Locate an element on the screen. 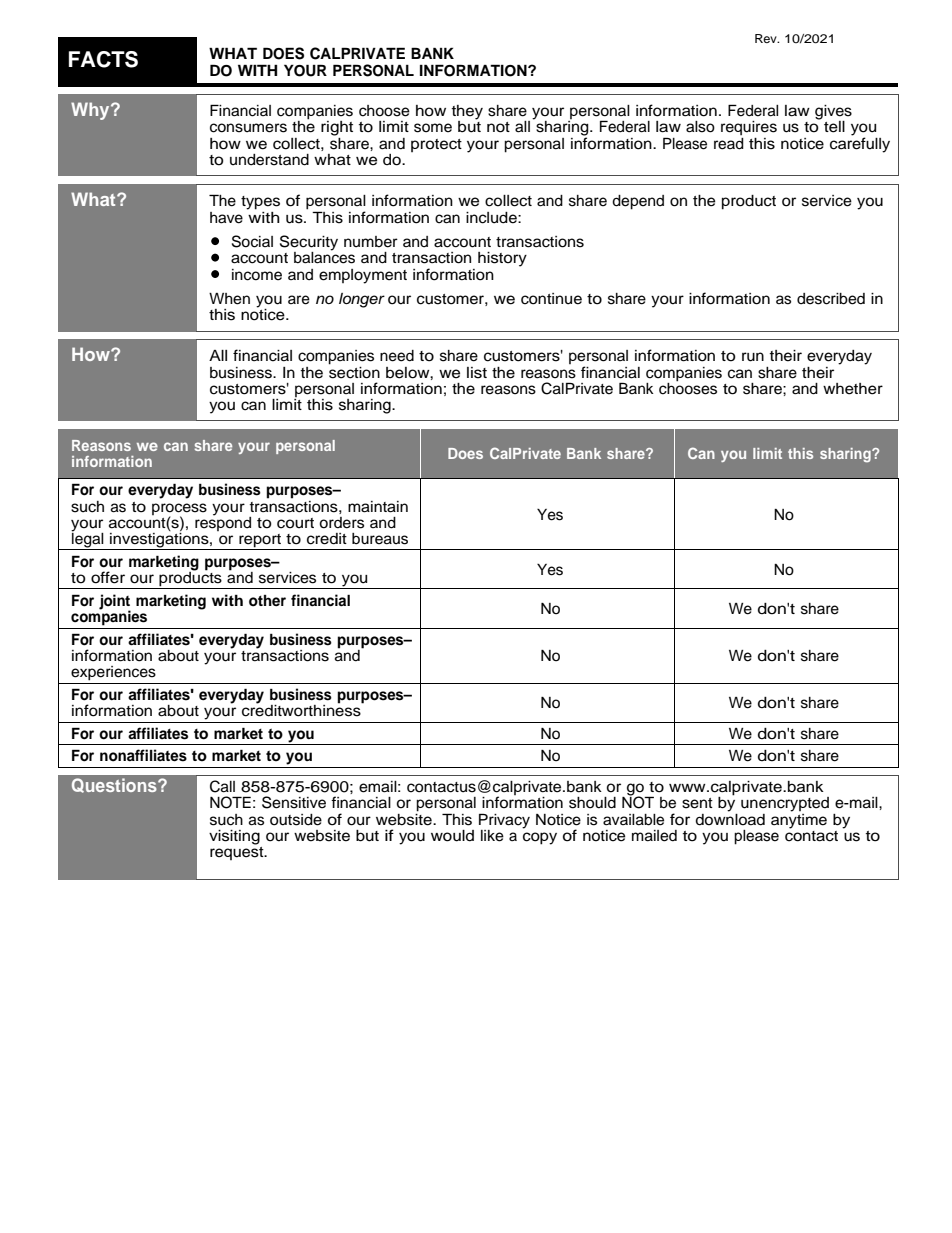 The image size is (952, 1233). joint is located at coordinates (115, 603).
